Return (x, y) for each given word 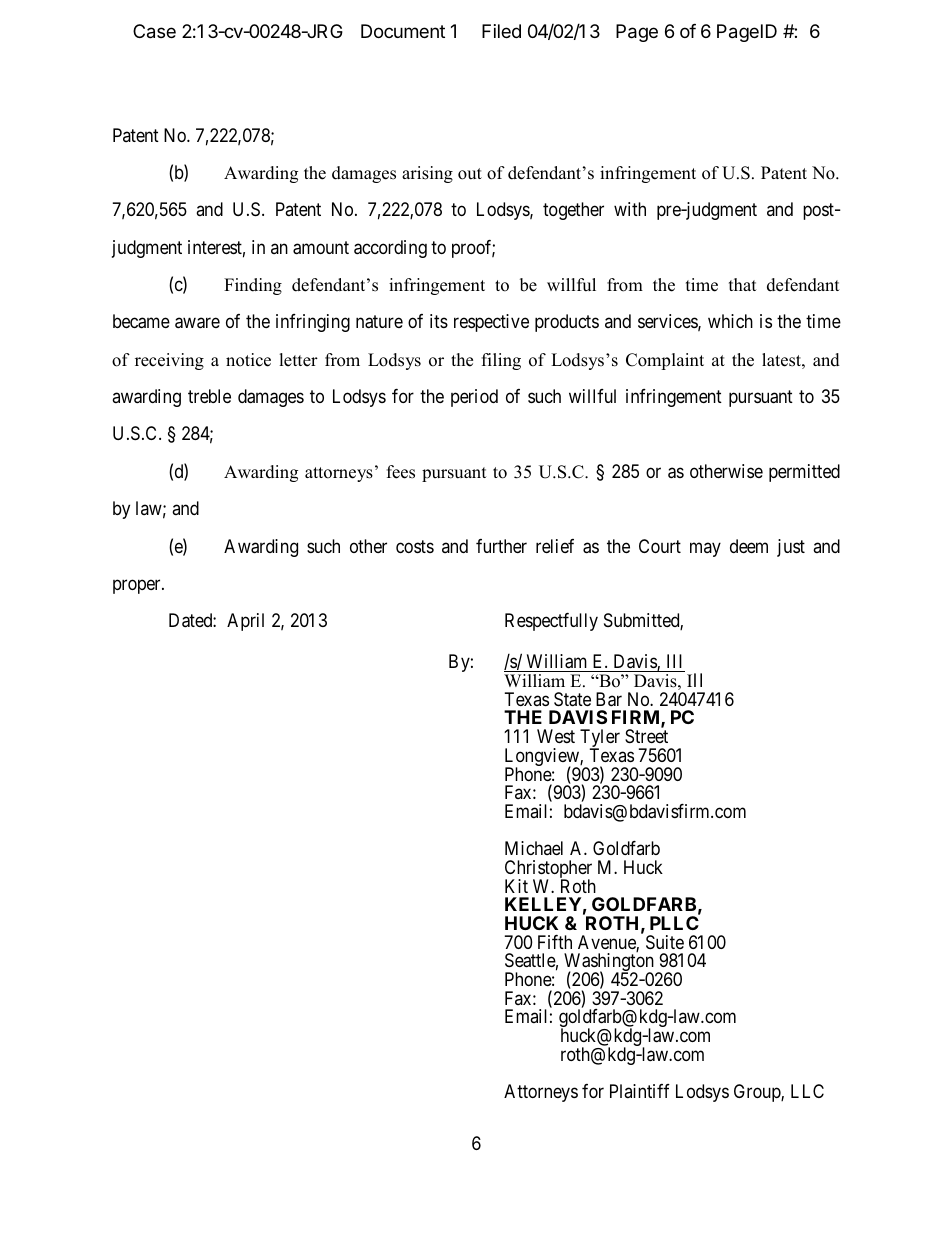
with (630, 209)
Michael (534, 848)
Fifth (555, 942)
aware (197, 323)
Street (646, 736)
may (705, 549)
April (245, 622)
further (501, 546)
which (730, 321)
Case (154, 31)
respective (491, 323)
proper (138, 586)
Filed (501, 31)
